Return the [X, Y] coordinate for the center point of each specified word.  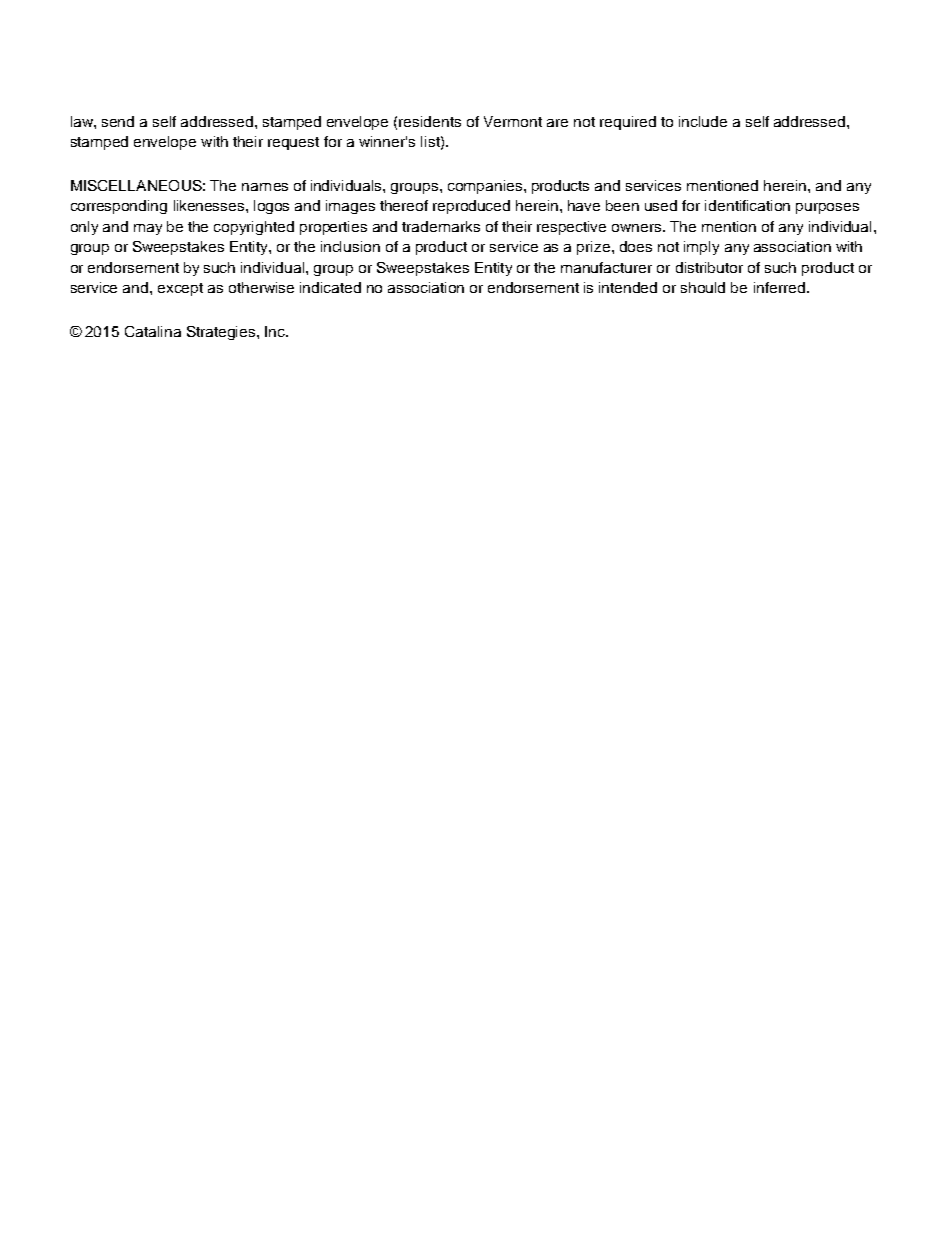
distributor [709, 267]
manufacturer [606, 267]
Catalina [153, 331]
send [118, 121]
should [703, 287]
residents [430, 121]
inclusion [350, 246]
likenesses [210, 205]
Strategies [222, 333]
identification [747, 205]
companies [486, 187]
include [703, 121]
